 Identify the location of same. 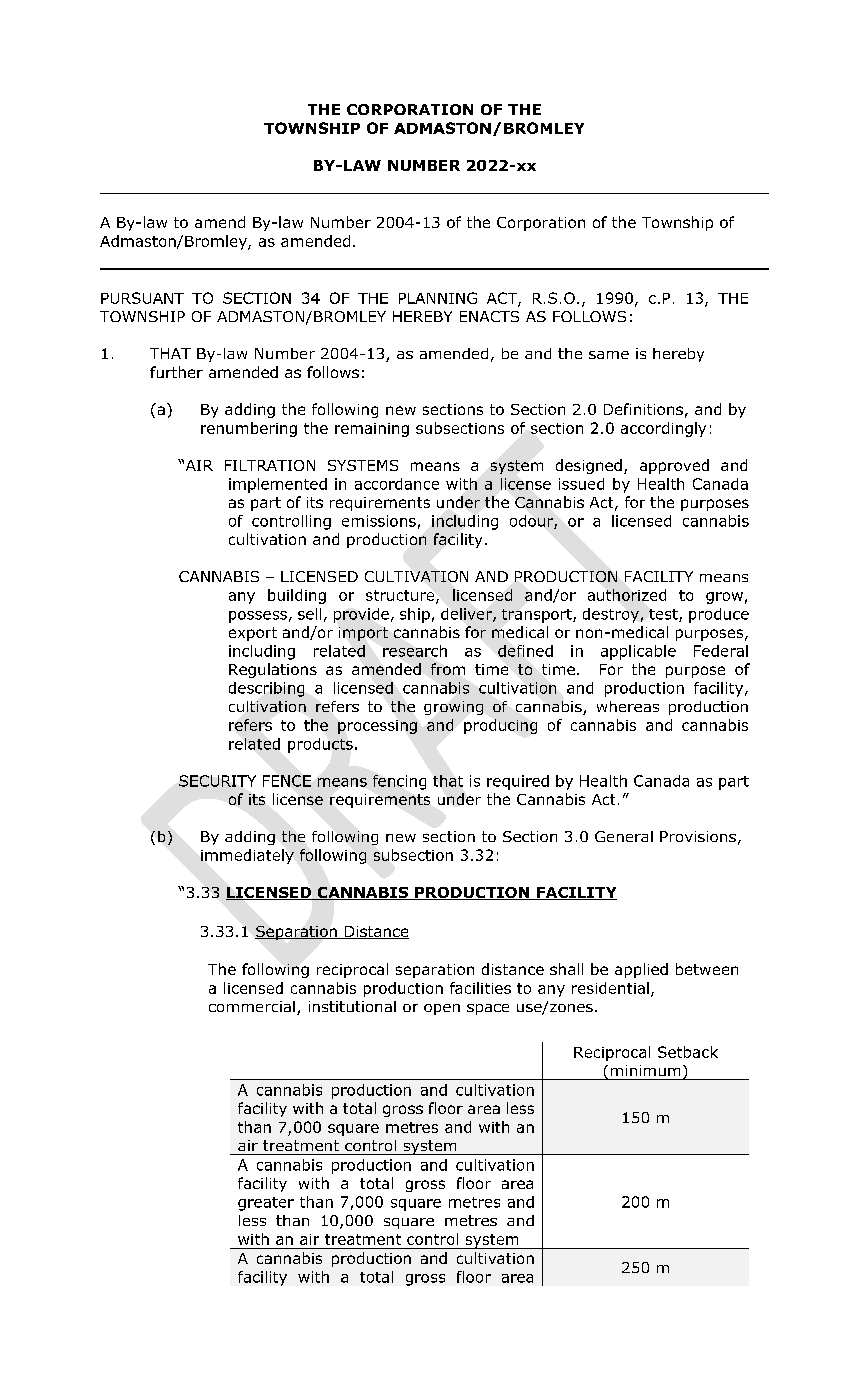
(609, 355).
